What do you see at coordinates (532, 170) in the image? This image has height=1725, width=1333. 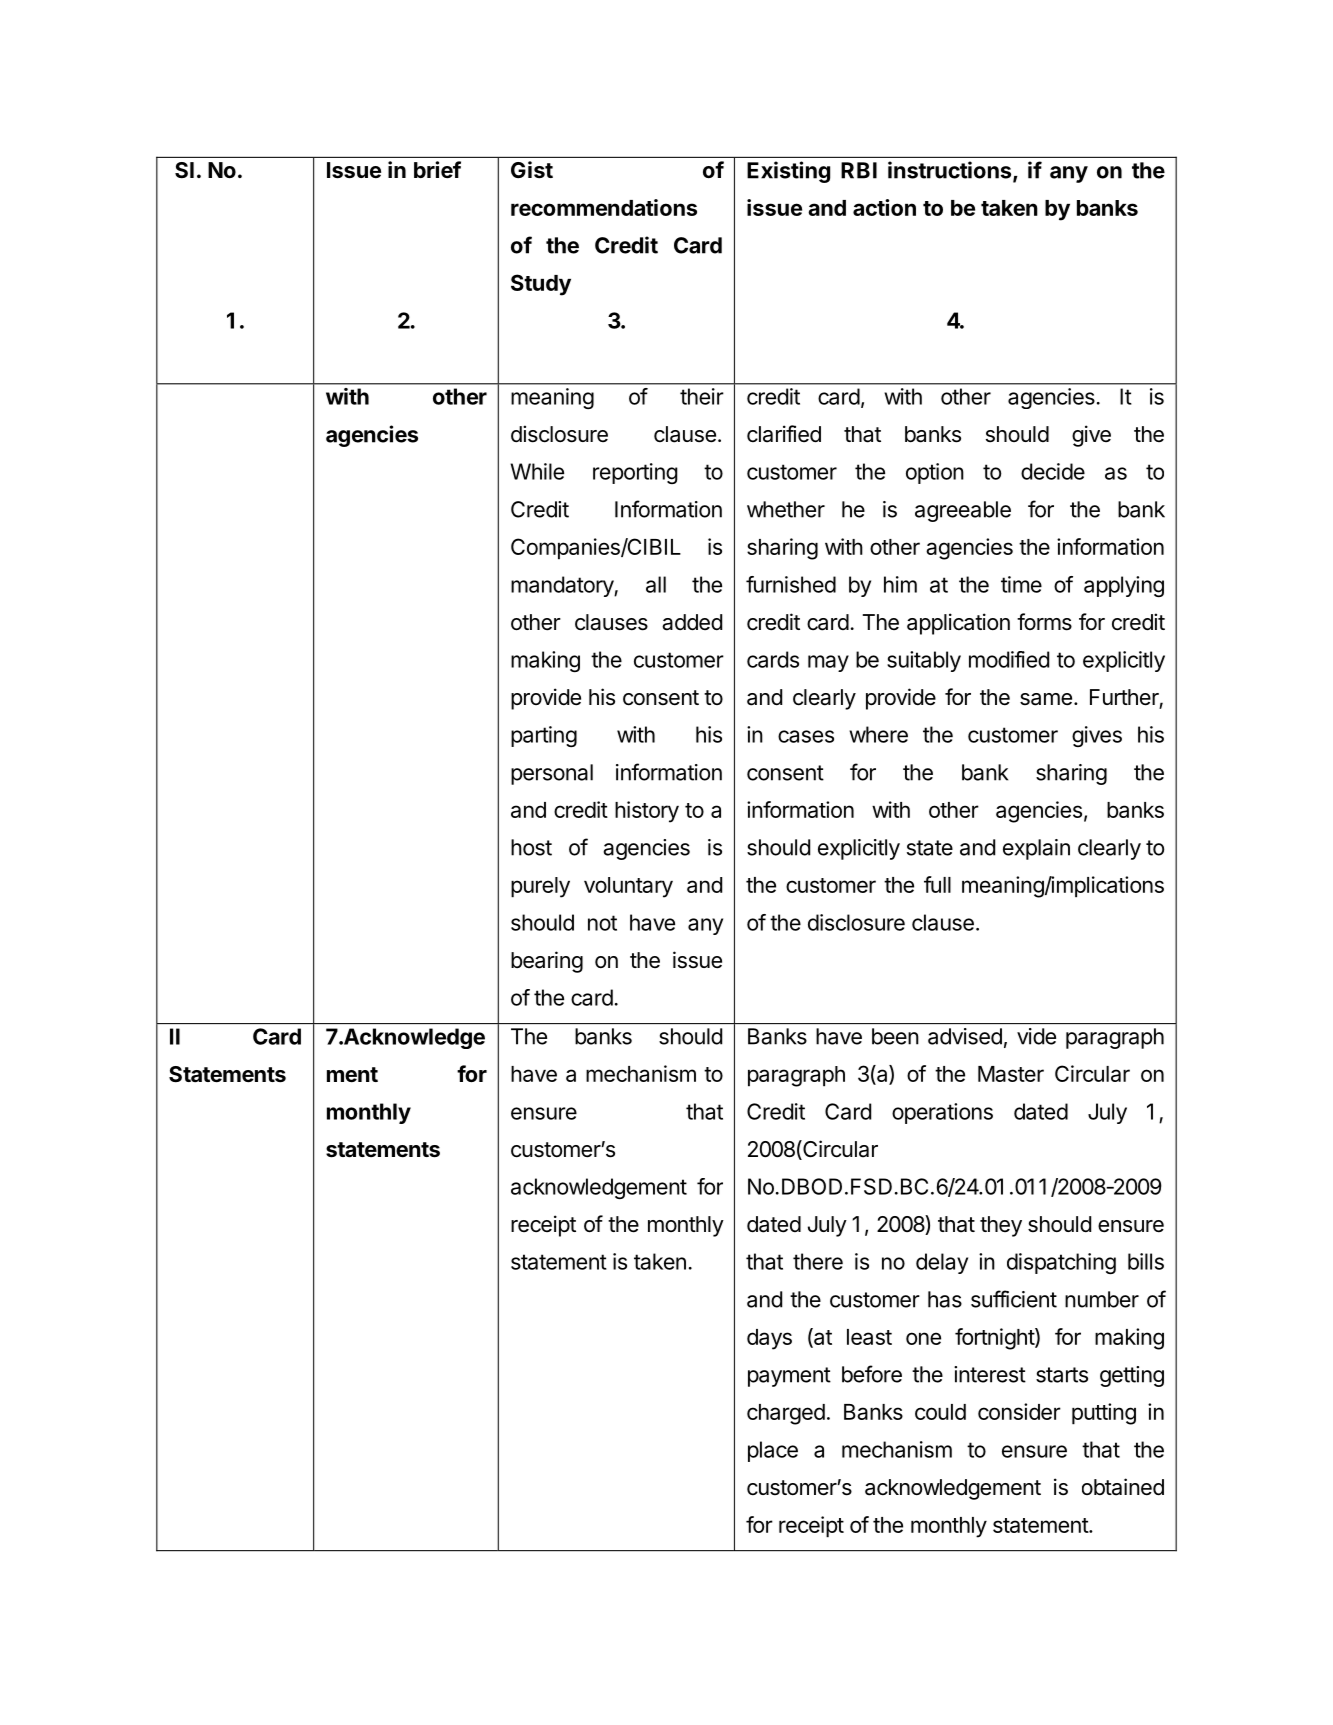 I see `Gist` at bounding box center [532, 170].
